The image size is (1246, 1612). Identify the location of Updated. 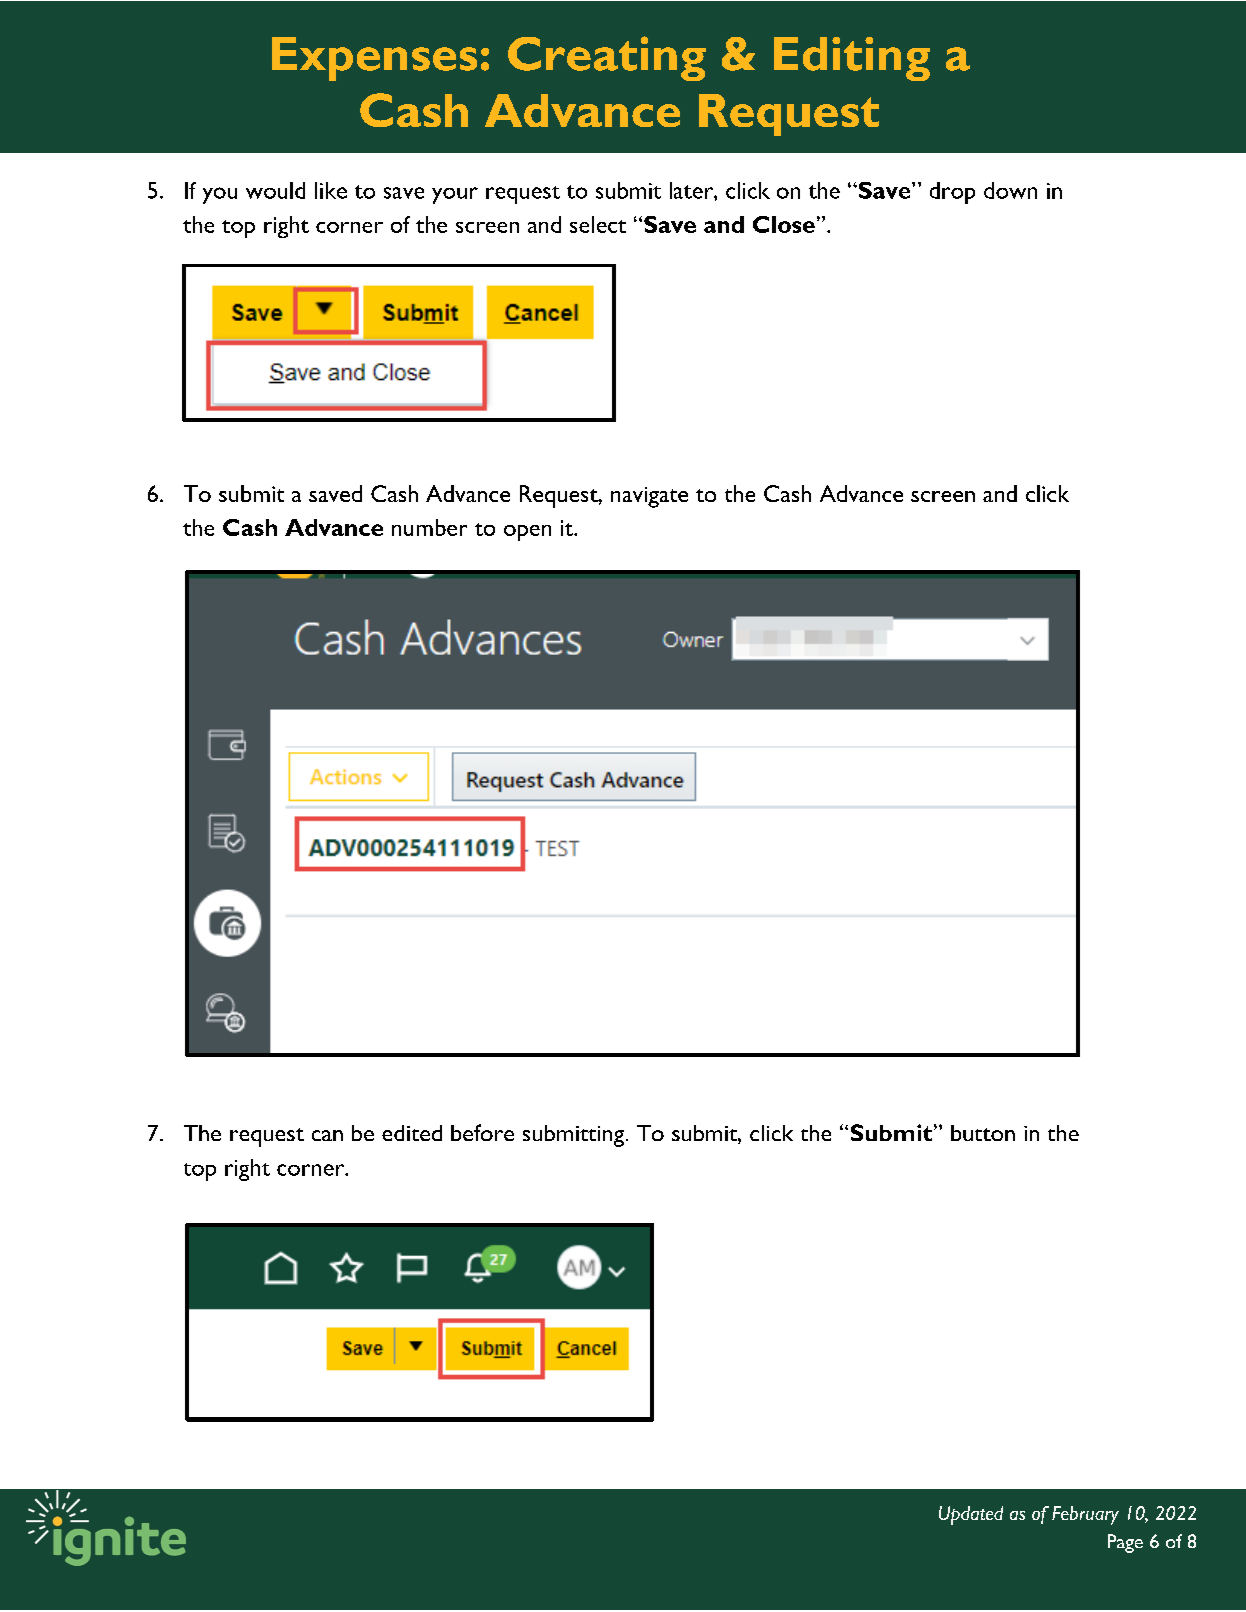
(971, 1515).
